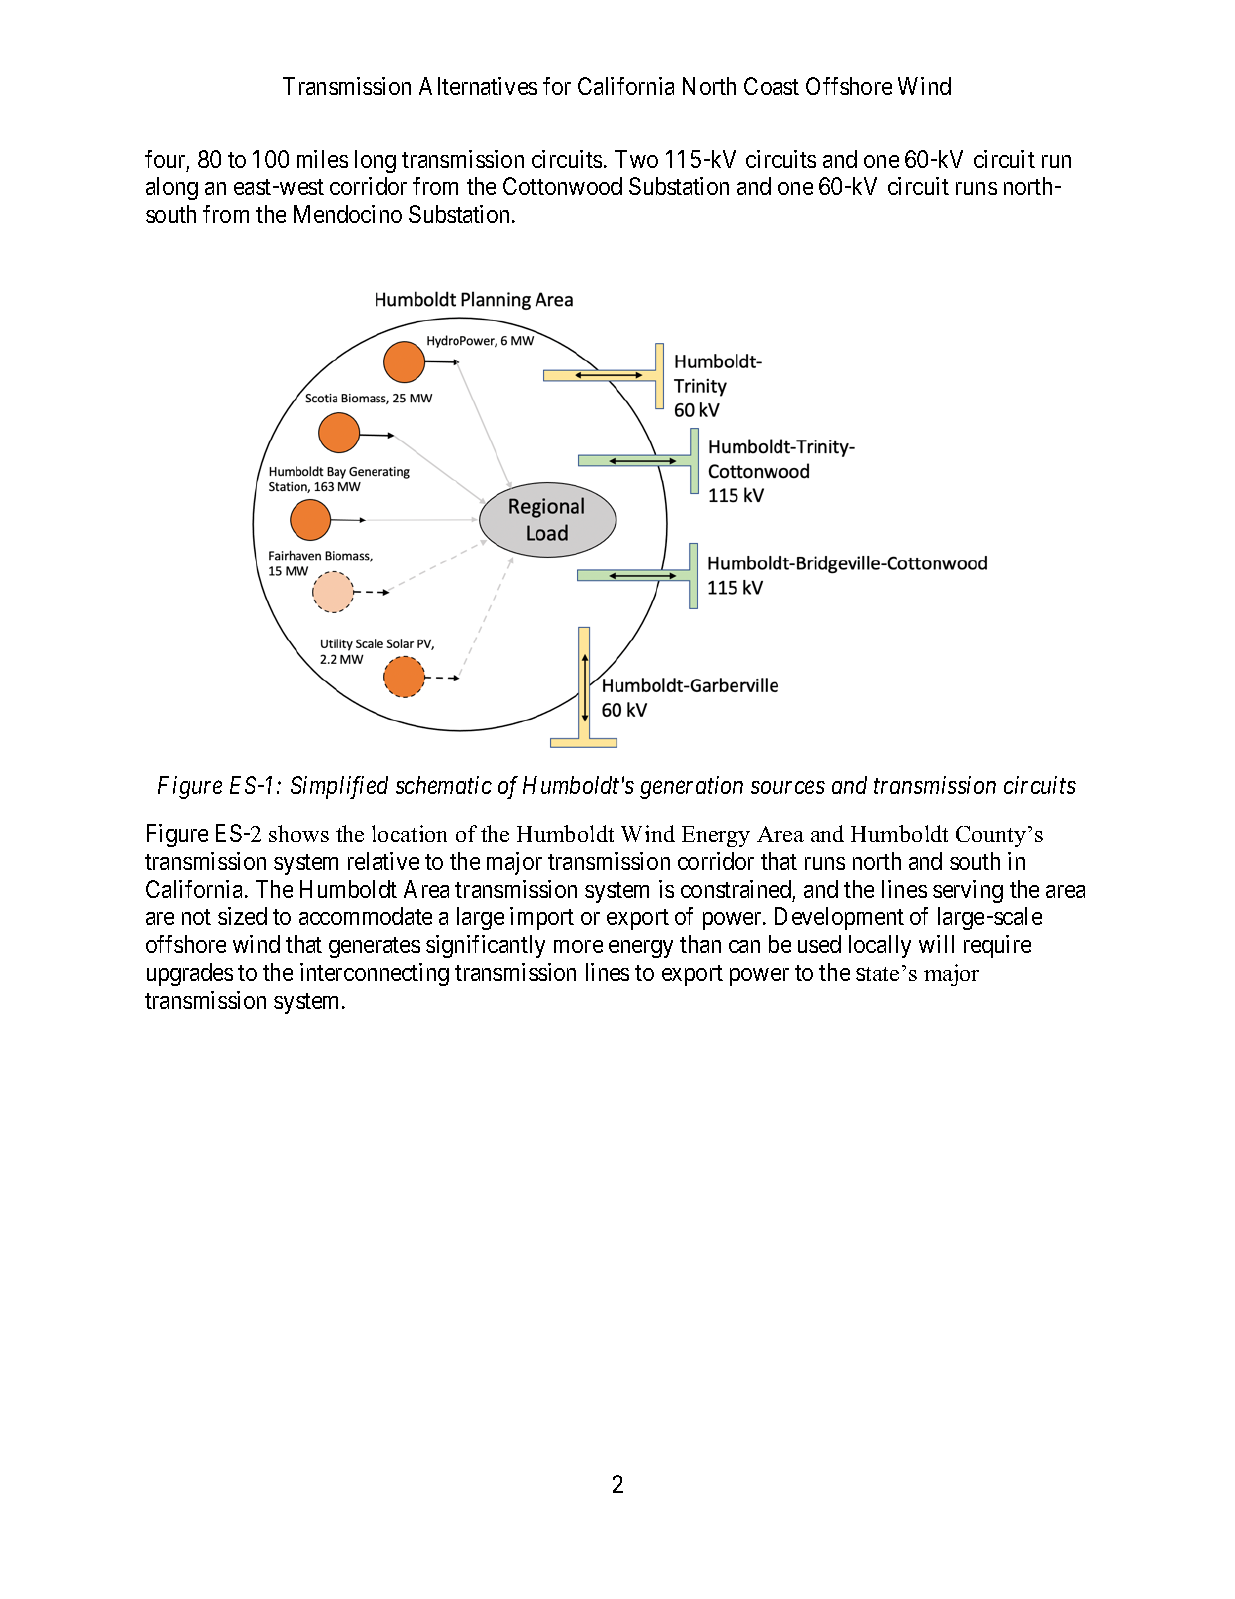  Describe the element at coordinates (348, 214) in the document. I see `Mendocino` at that location.
